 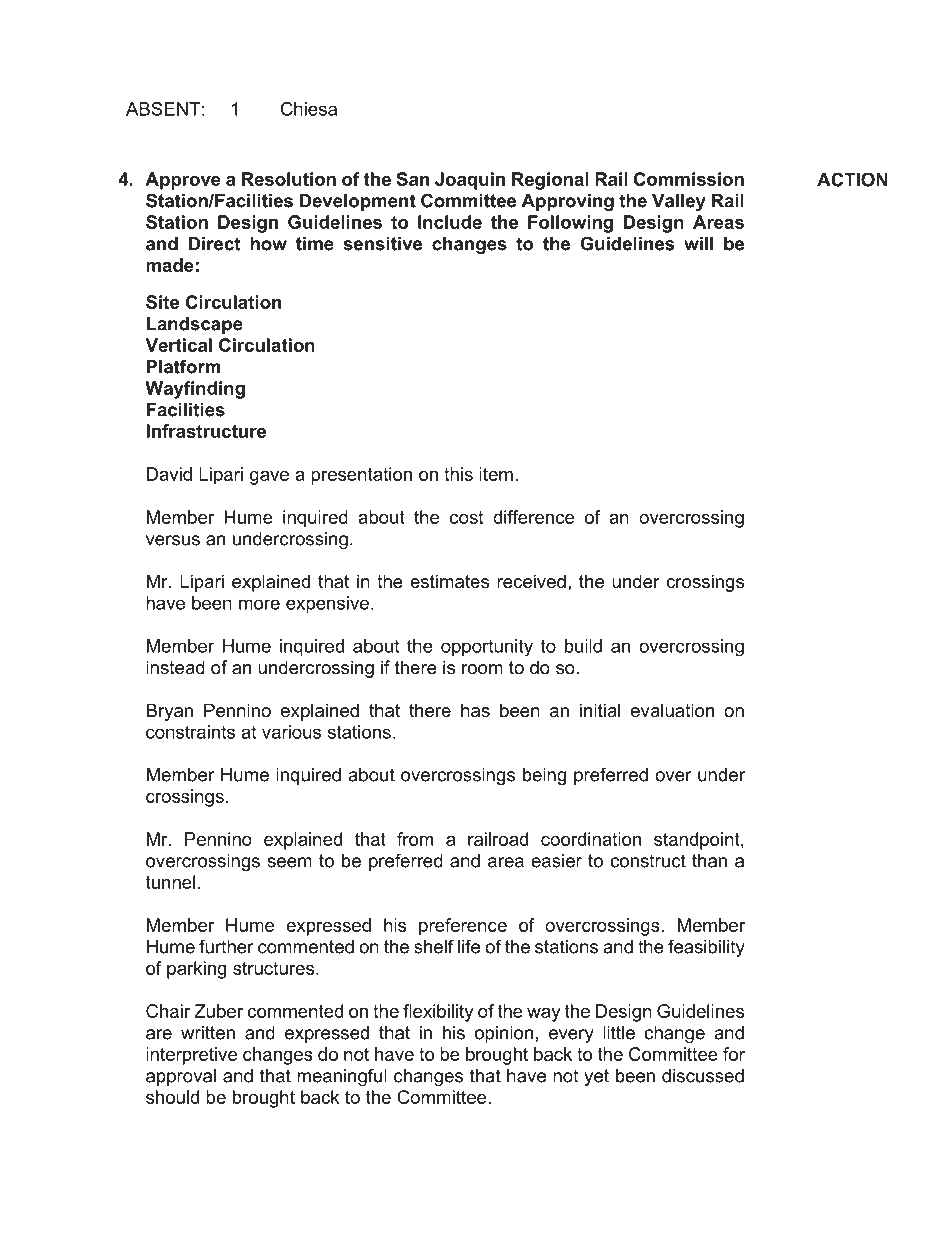 I want to click on Resolution, so click(x=289, y=179).
